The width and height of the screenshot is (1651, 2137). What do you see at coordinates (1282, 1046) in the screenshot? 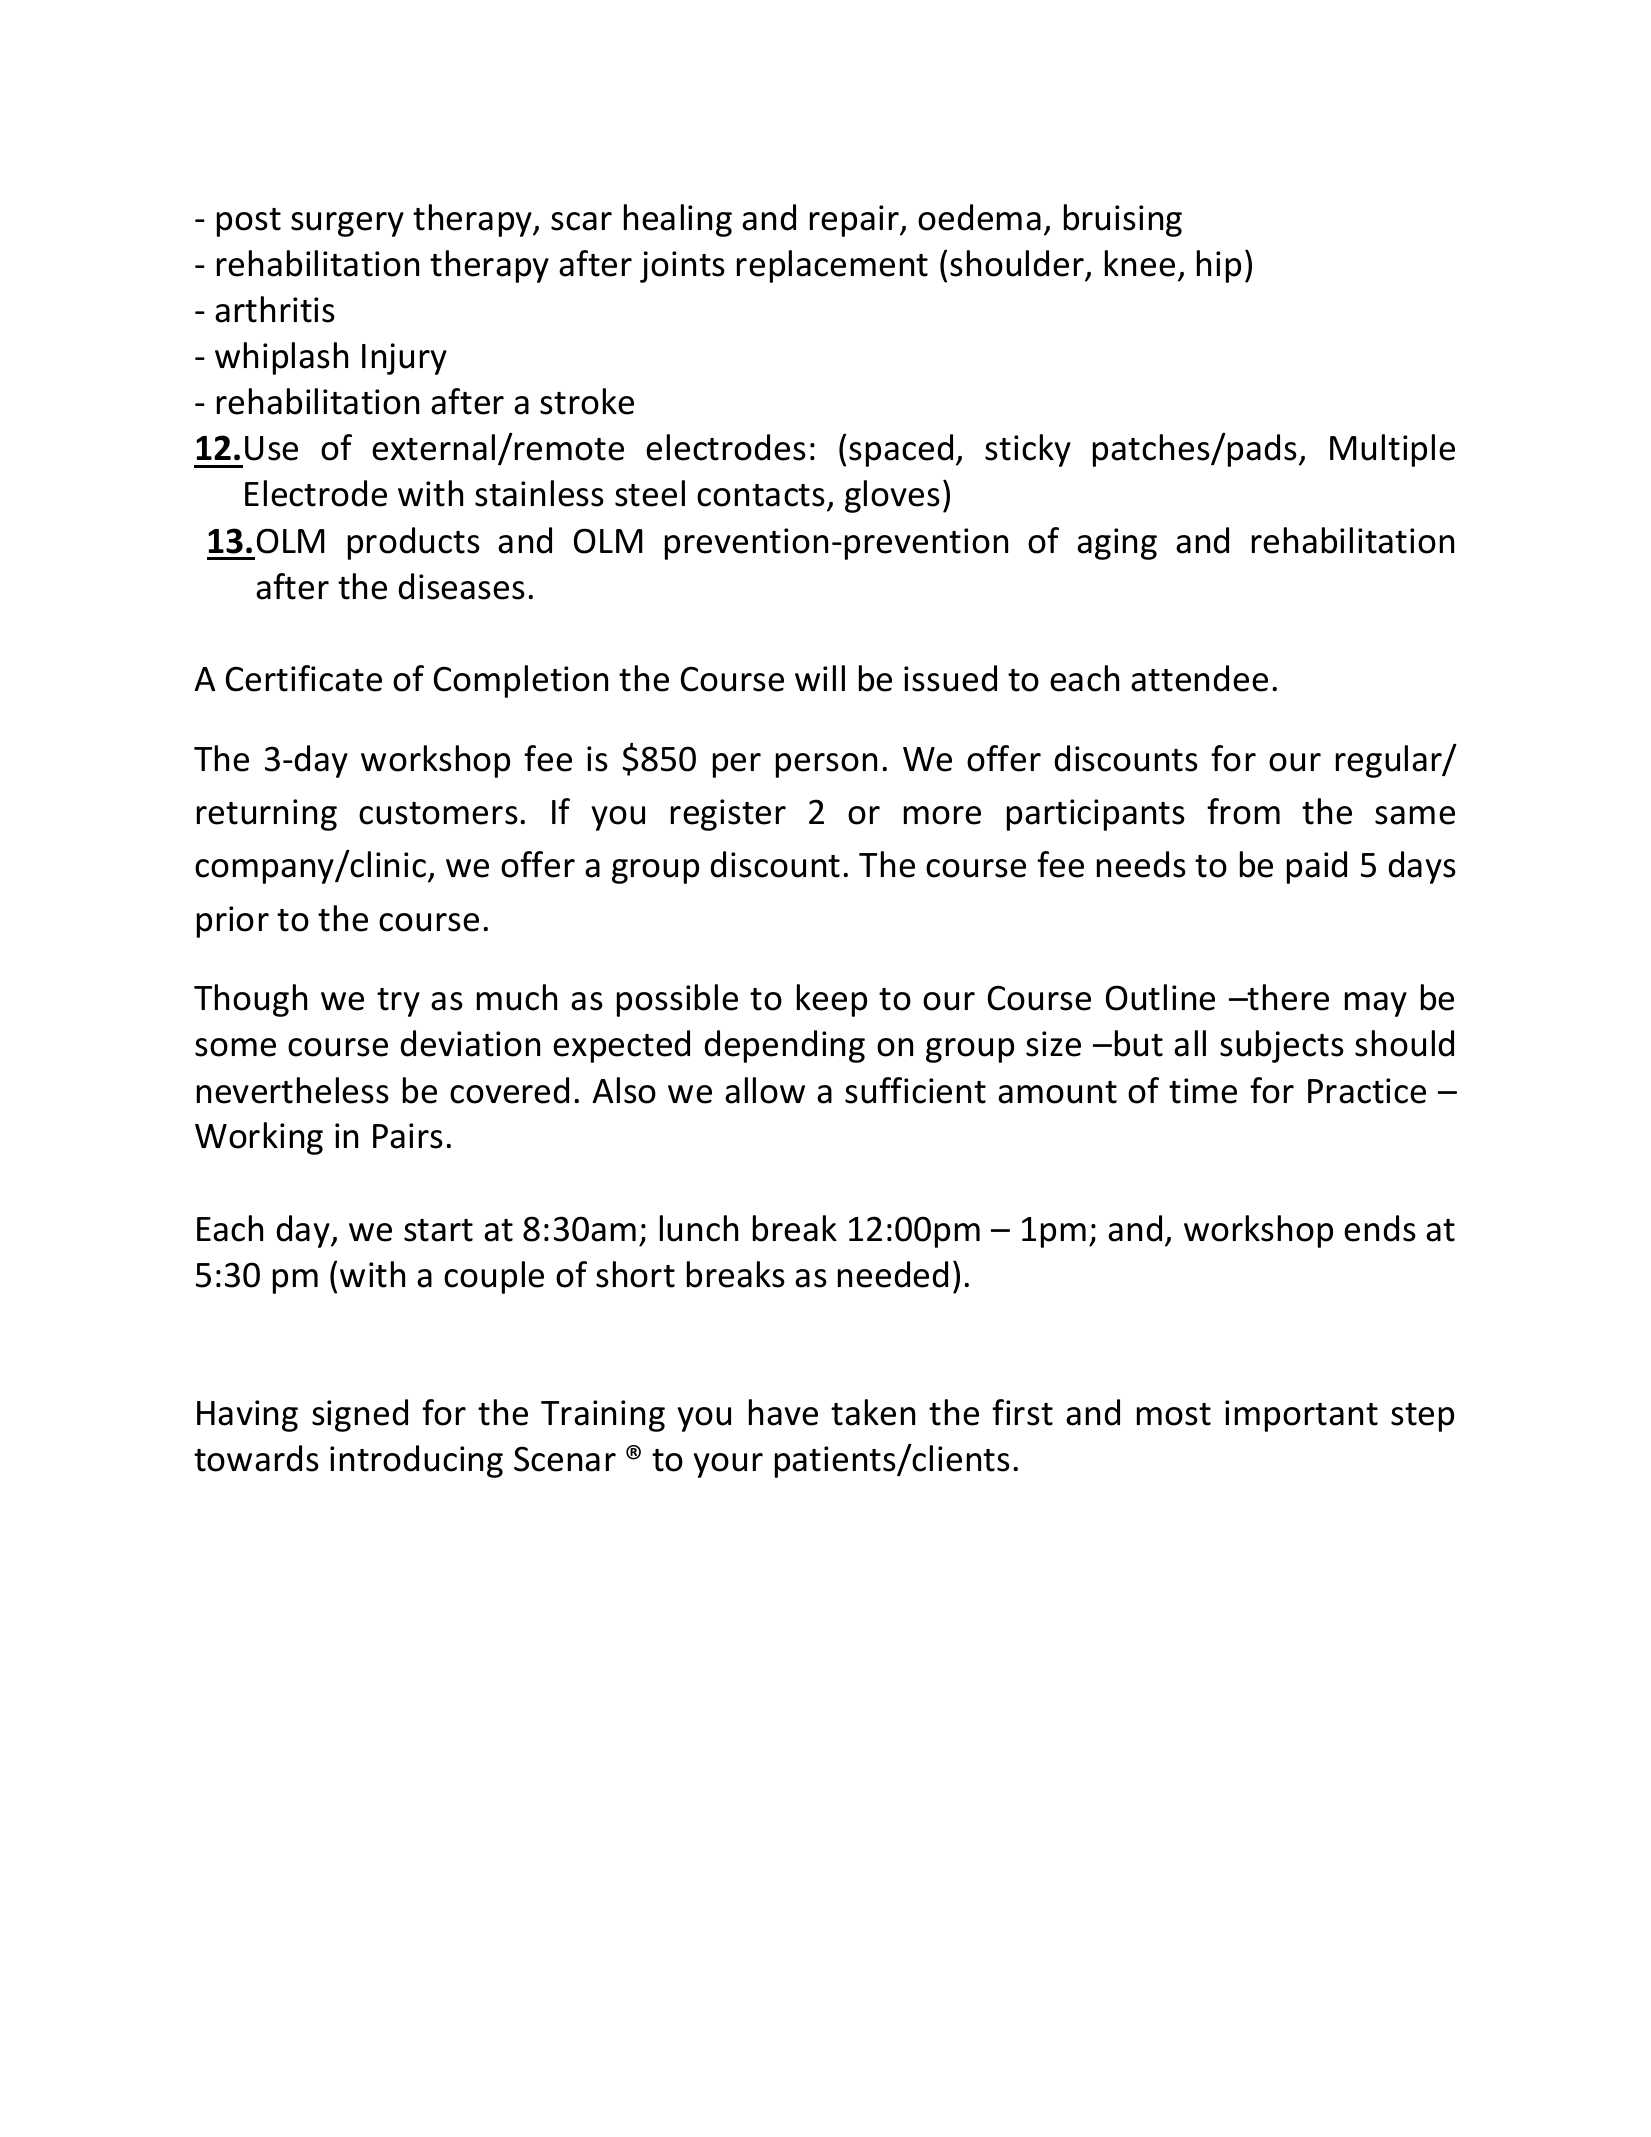
I see `subjects` at bounding box center [1282, 1046].
